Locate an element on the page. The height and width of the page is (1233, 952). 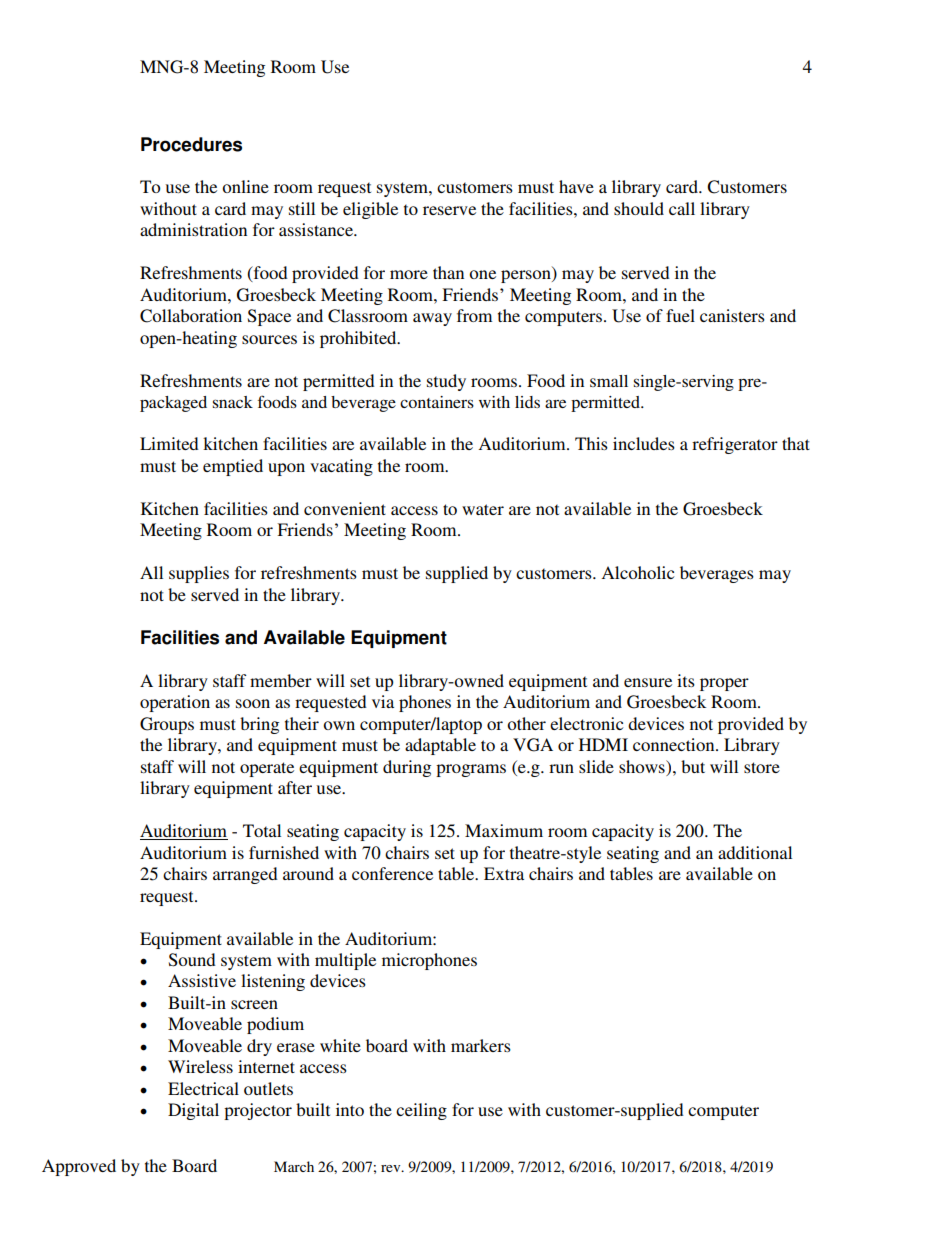
reserve is located at coordinates (449, 210).
